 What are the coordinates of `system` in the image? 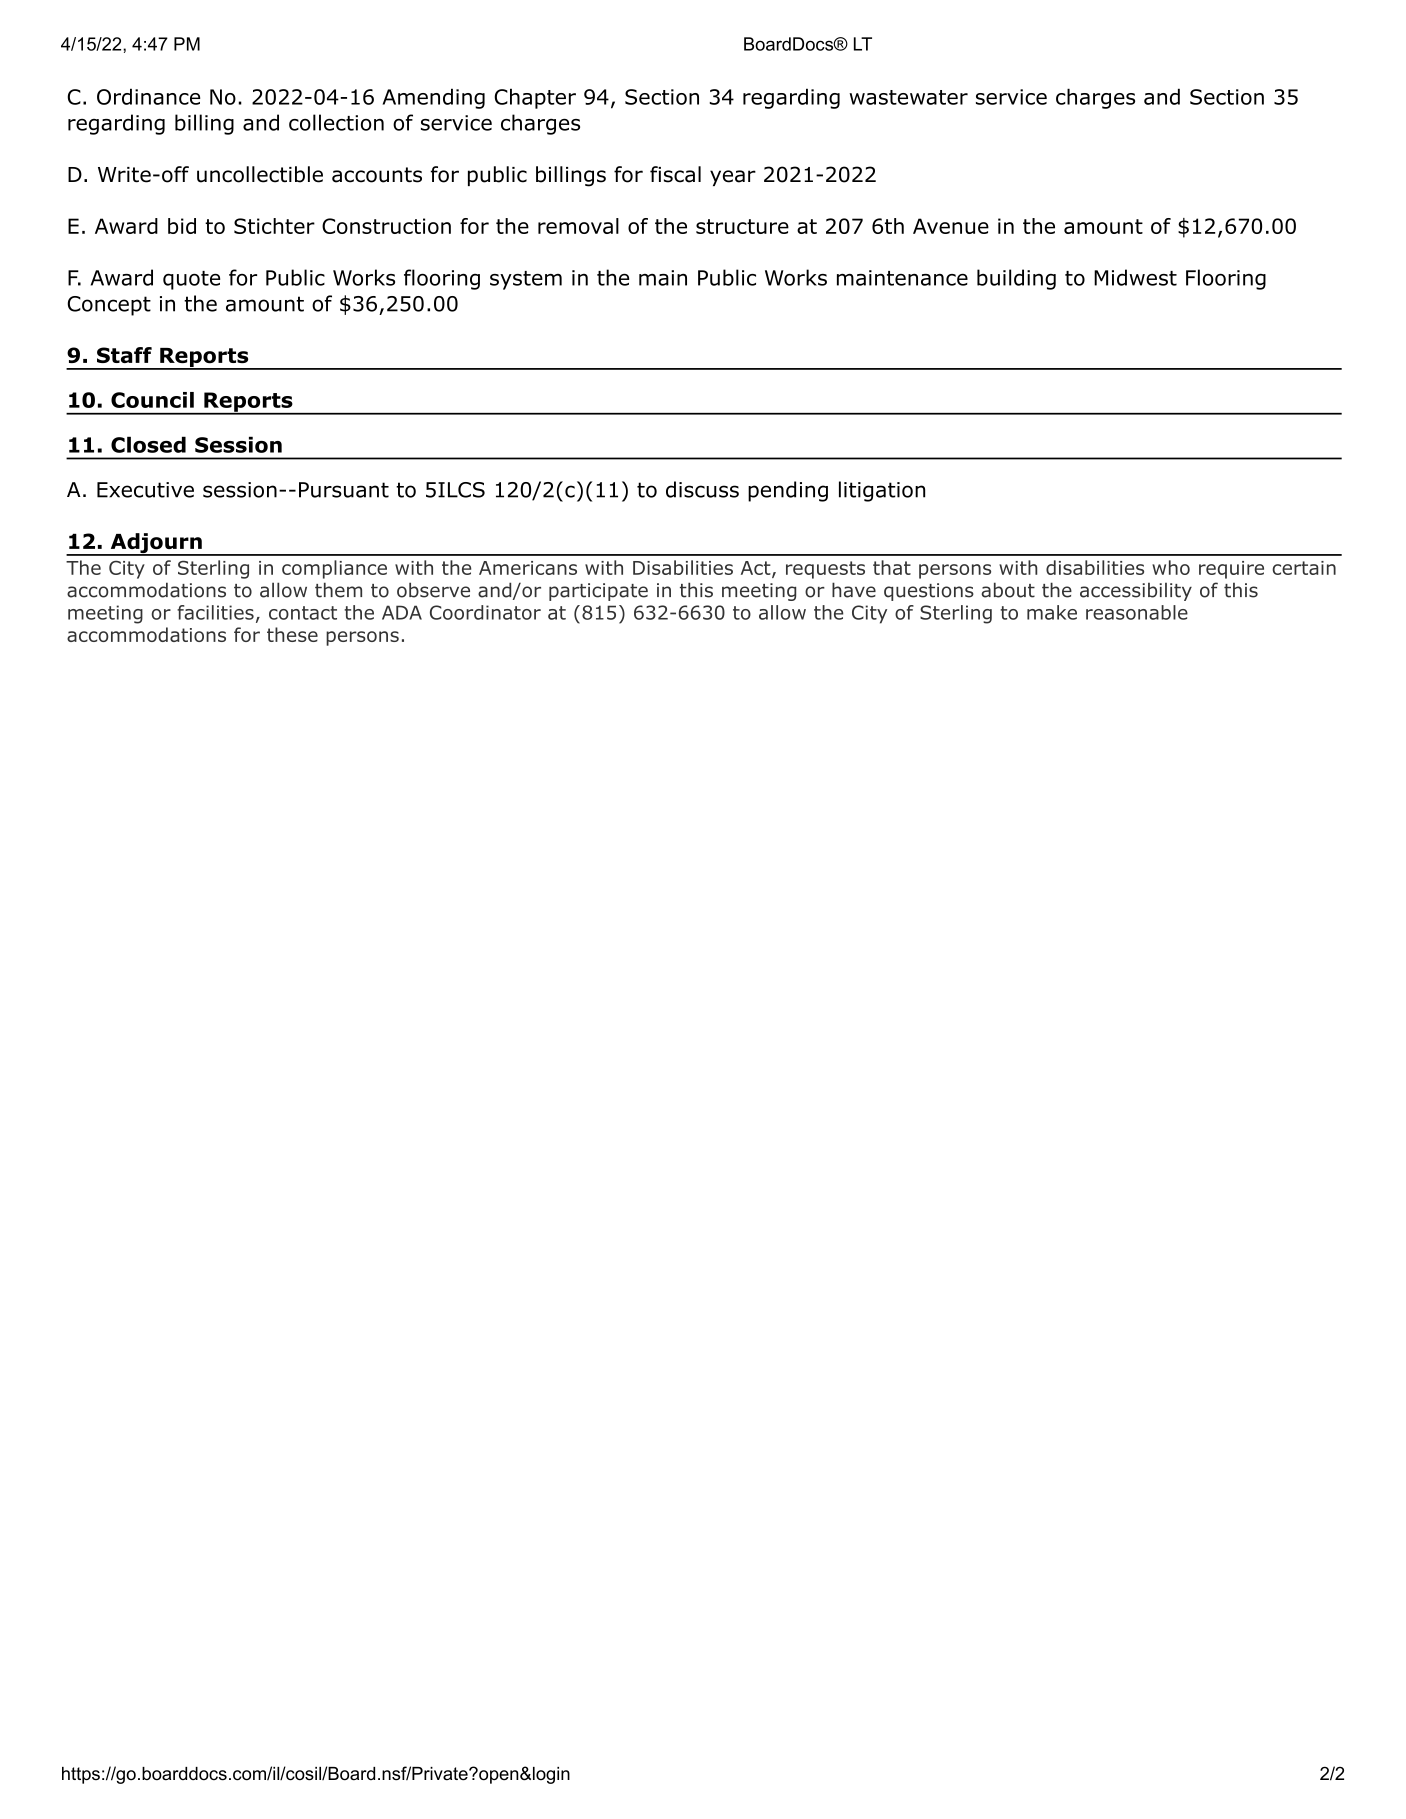 It's located at (526, 280).
